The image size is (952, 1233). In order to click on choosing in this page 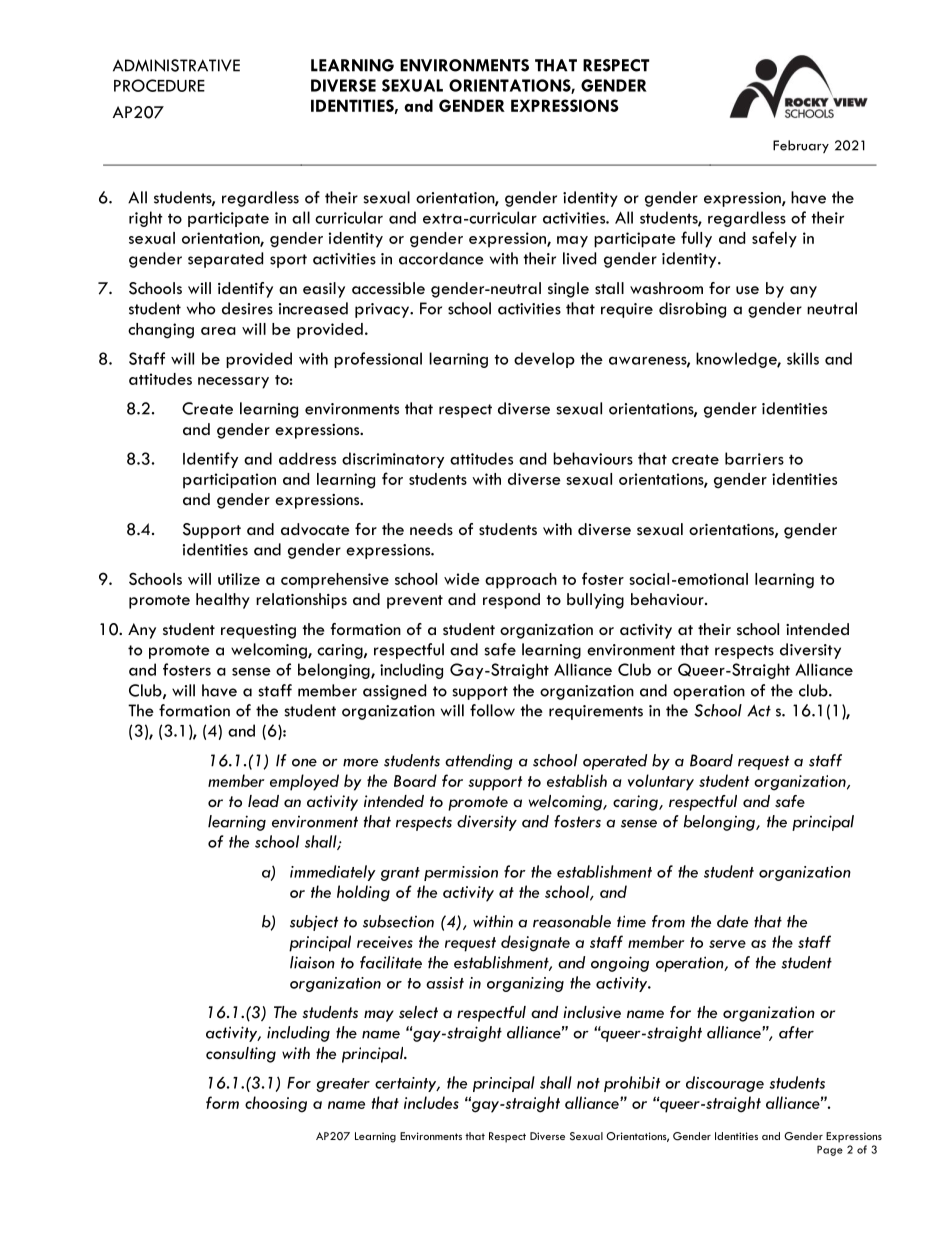, I will do `click(276, 1104)`.
